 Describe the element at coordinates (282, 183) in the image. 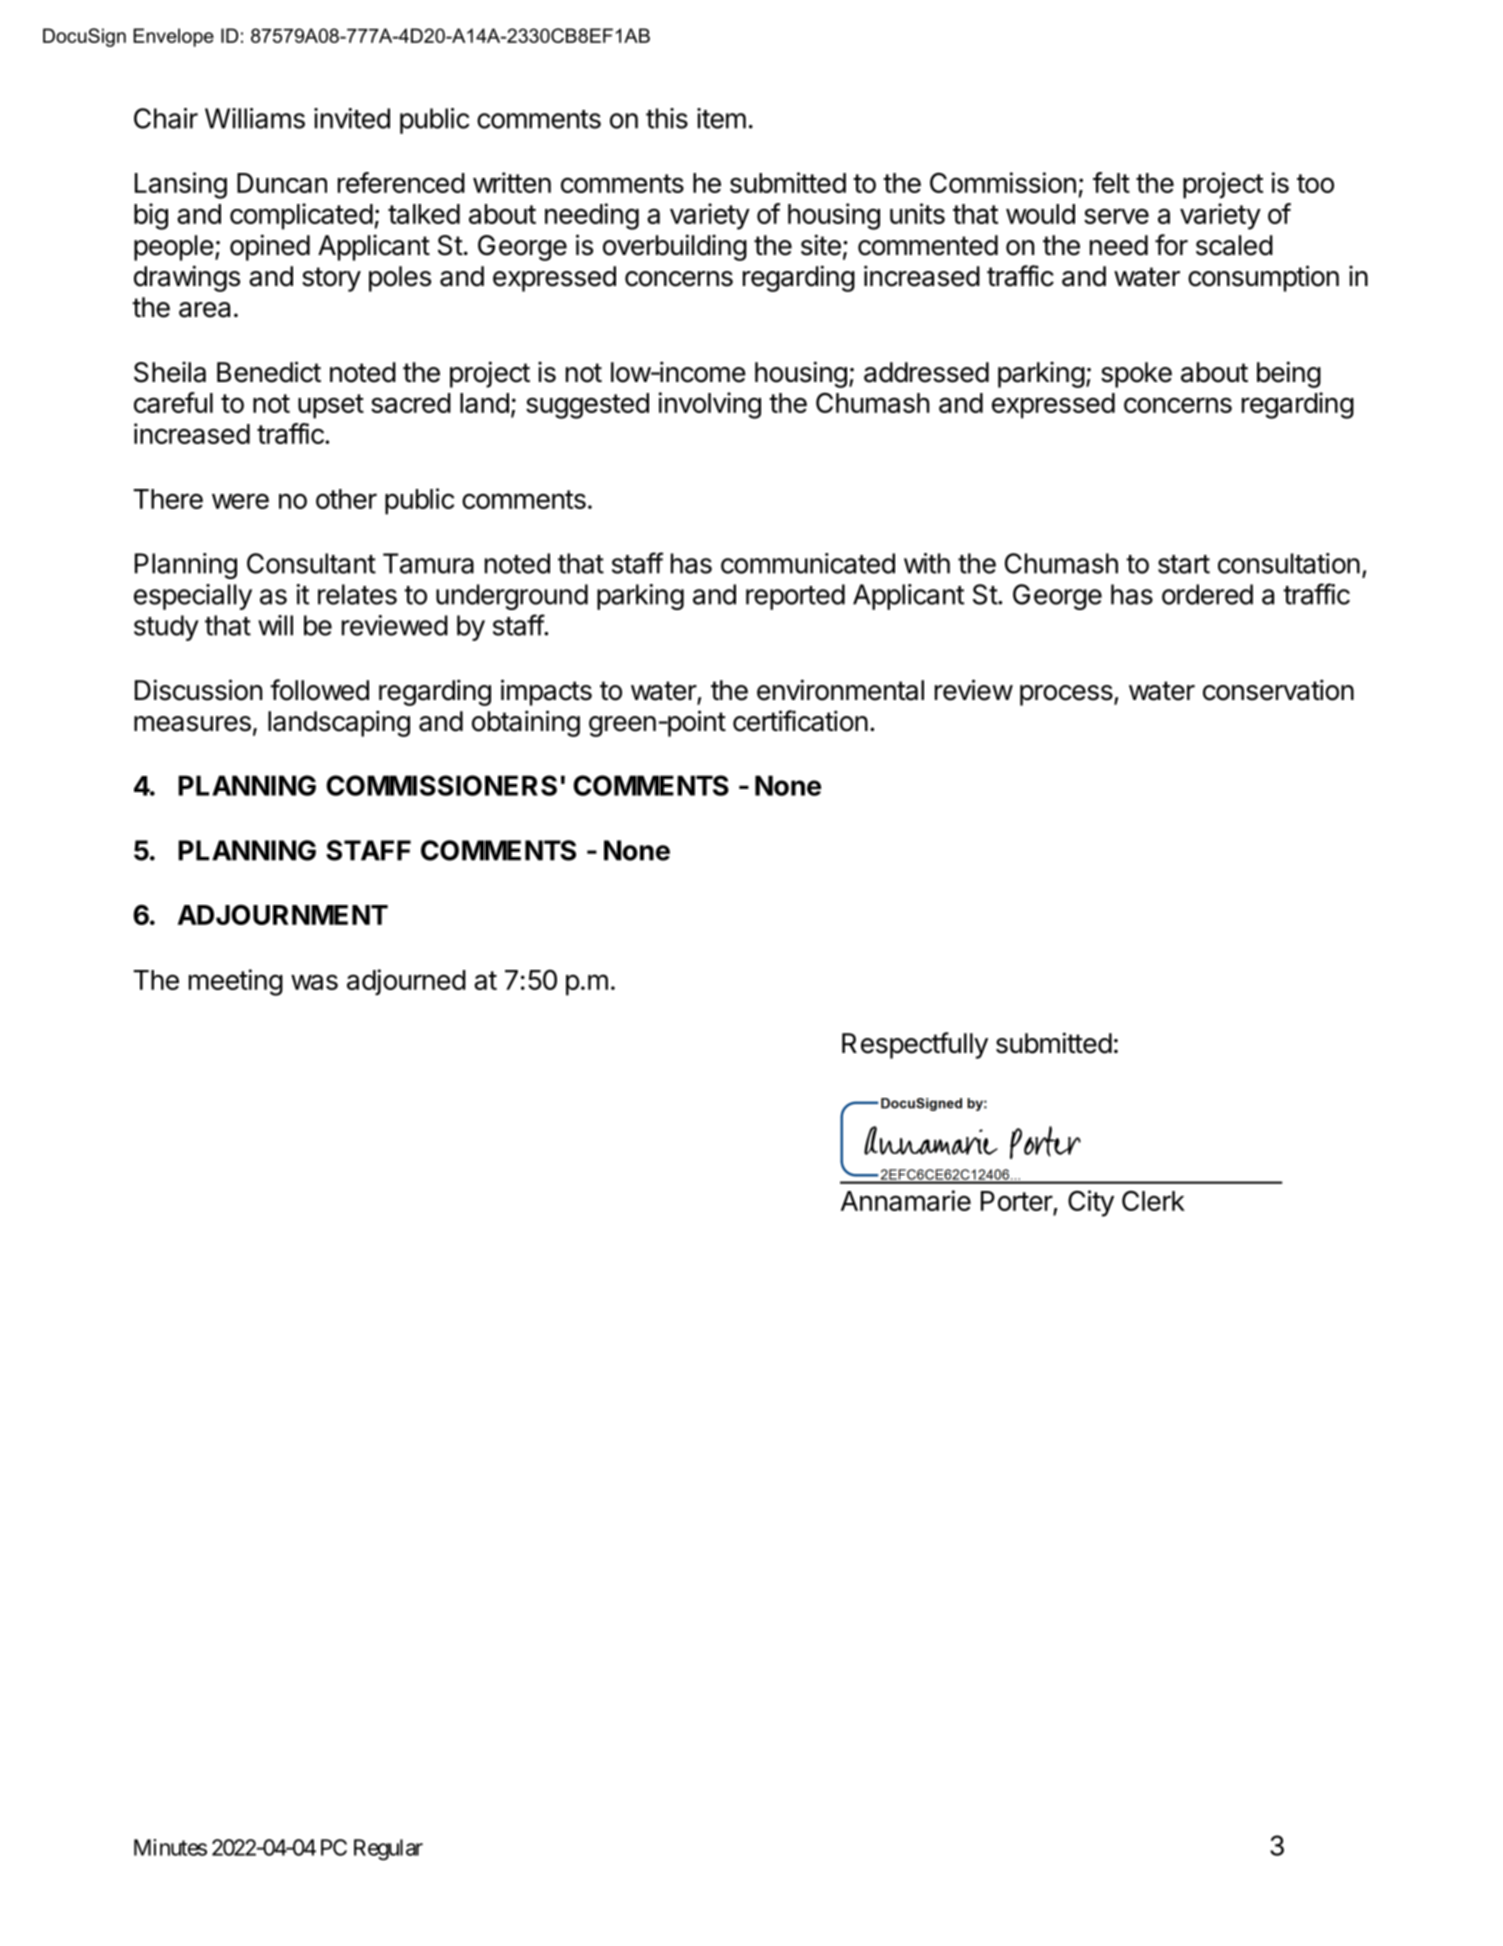

I see `Duncan` at that location.
